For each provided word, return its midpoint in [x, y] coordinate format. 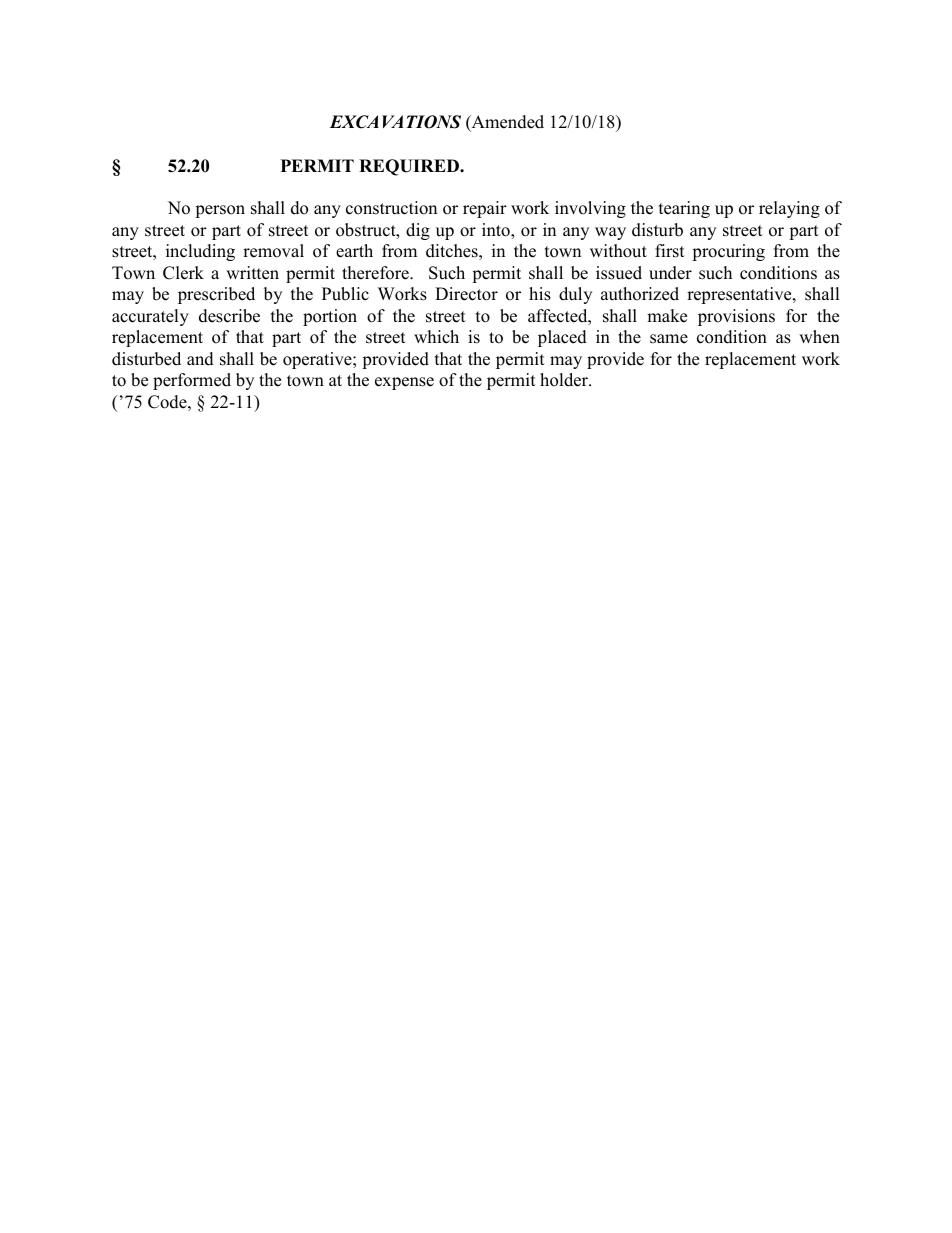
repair [485, 209]
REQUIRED [410, 167]
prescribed [216, 295]
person [220, 211]
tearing [684, 209]
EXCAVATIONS [395, 122]
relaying [789, 209]
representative [740, 295]
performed [192, 381]
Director [466, 294]
